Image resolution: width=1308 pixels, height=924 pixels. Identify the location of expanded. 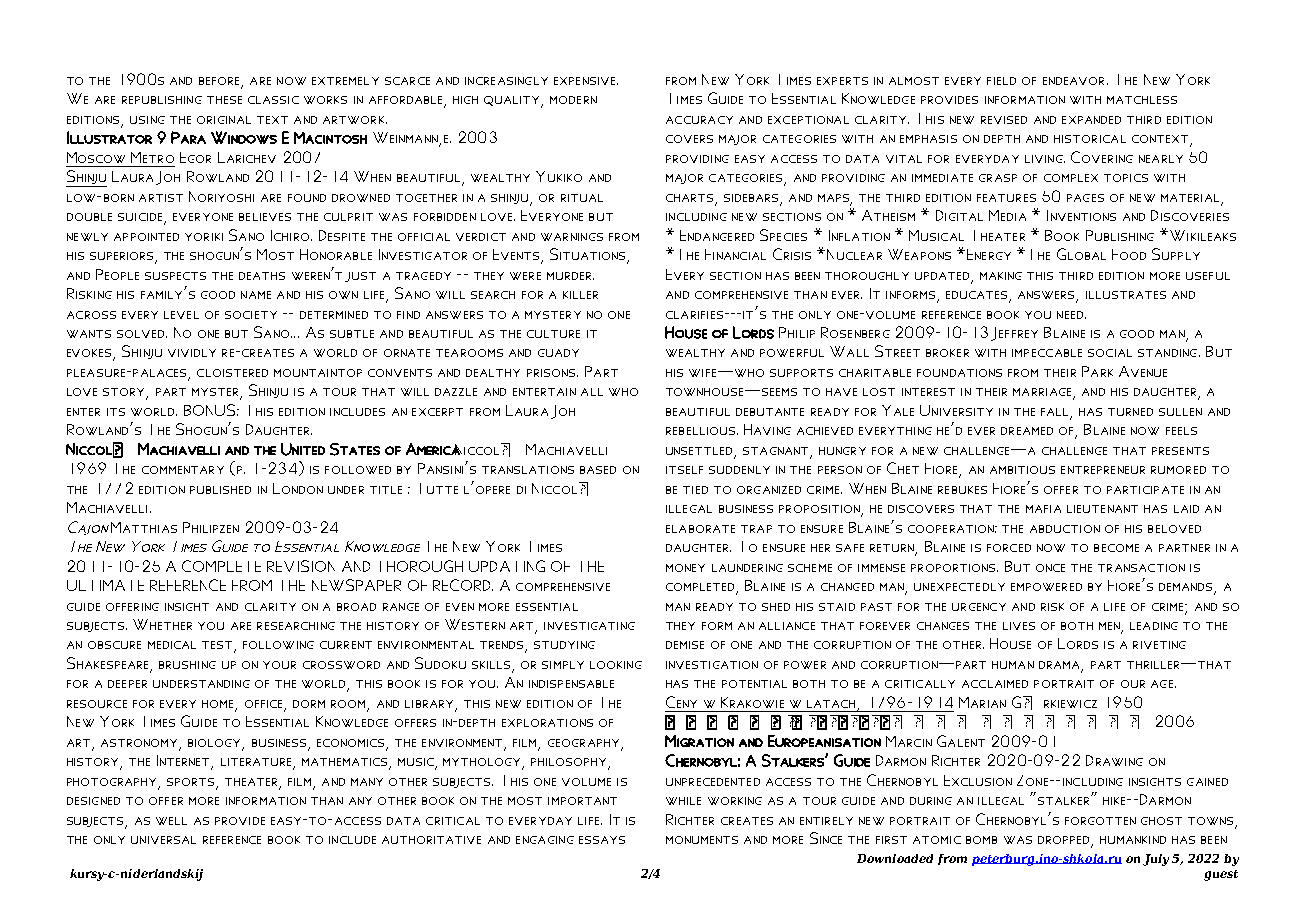
(1091, 120).
